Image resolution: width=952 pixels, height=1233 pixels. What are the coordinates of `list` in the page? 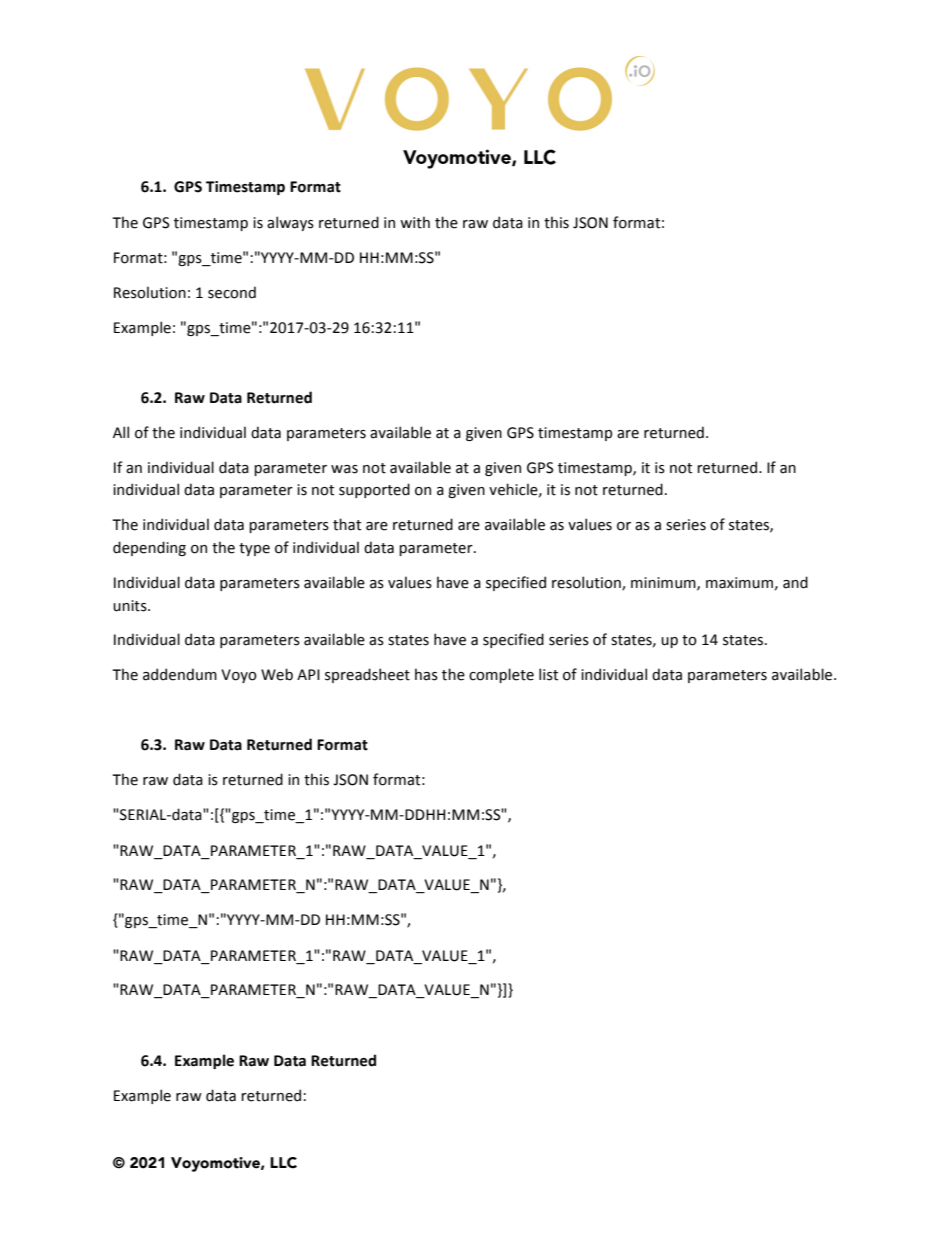 It's located at (548, 674).
